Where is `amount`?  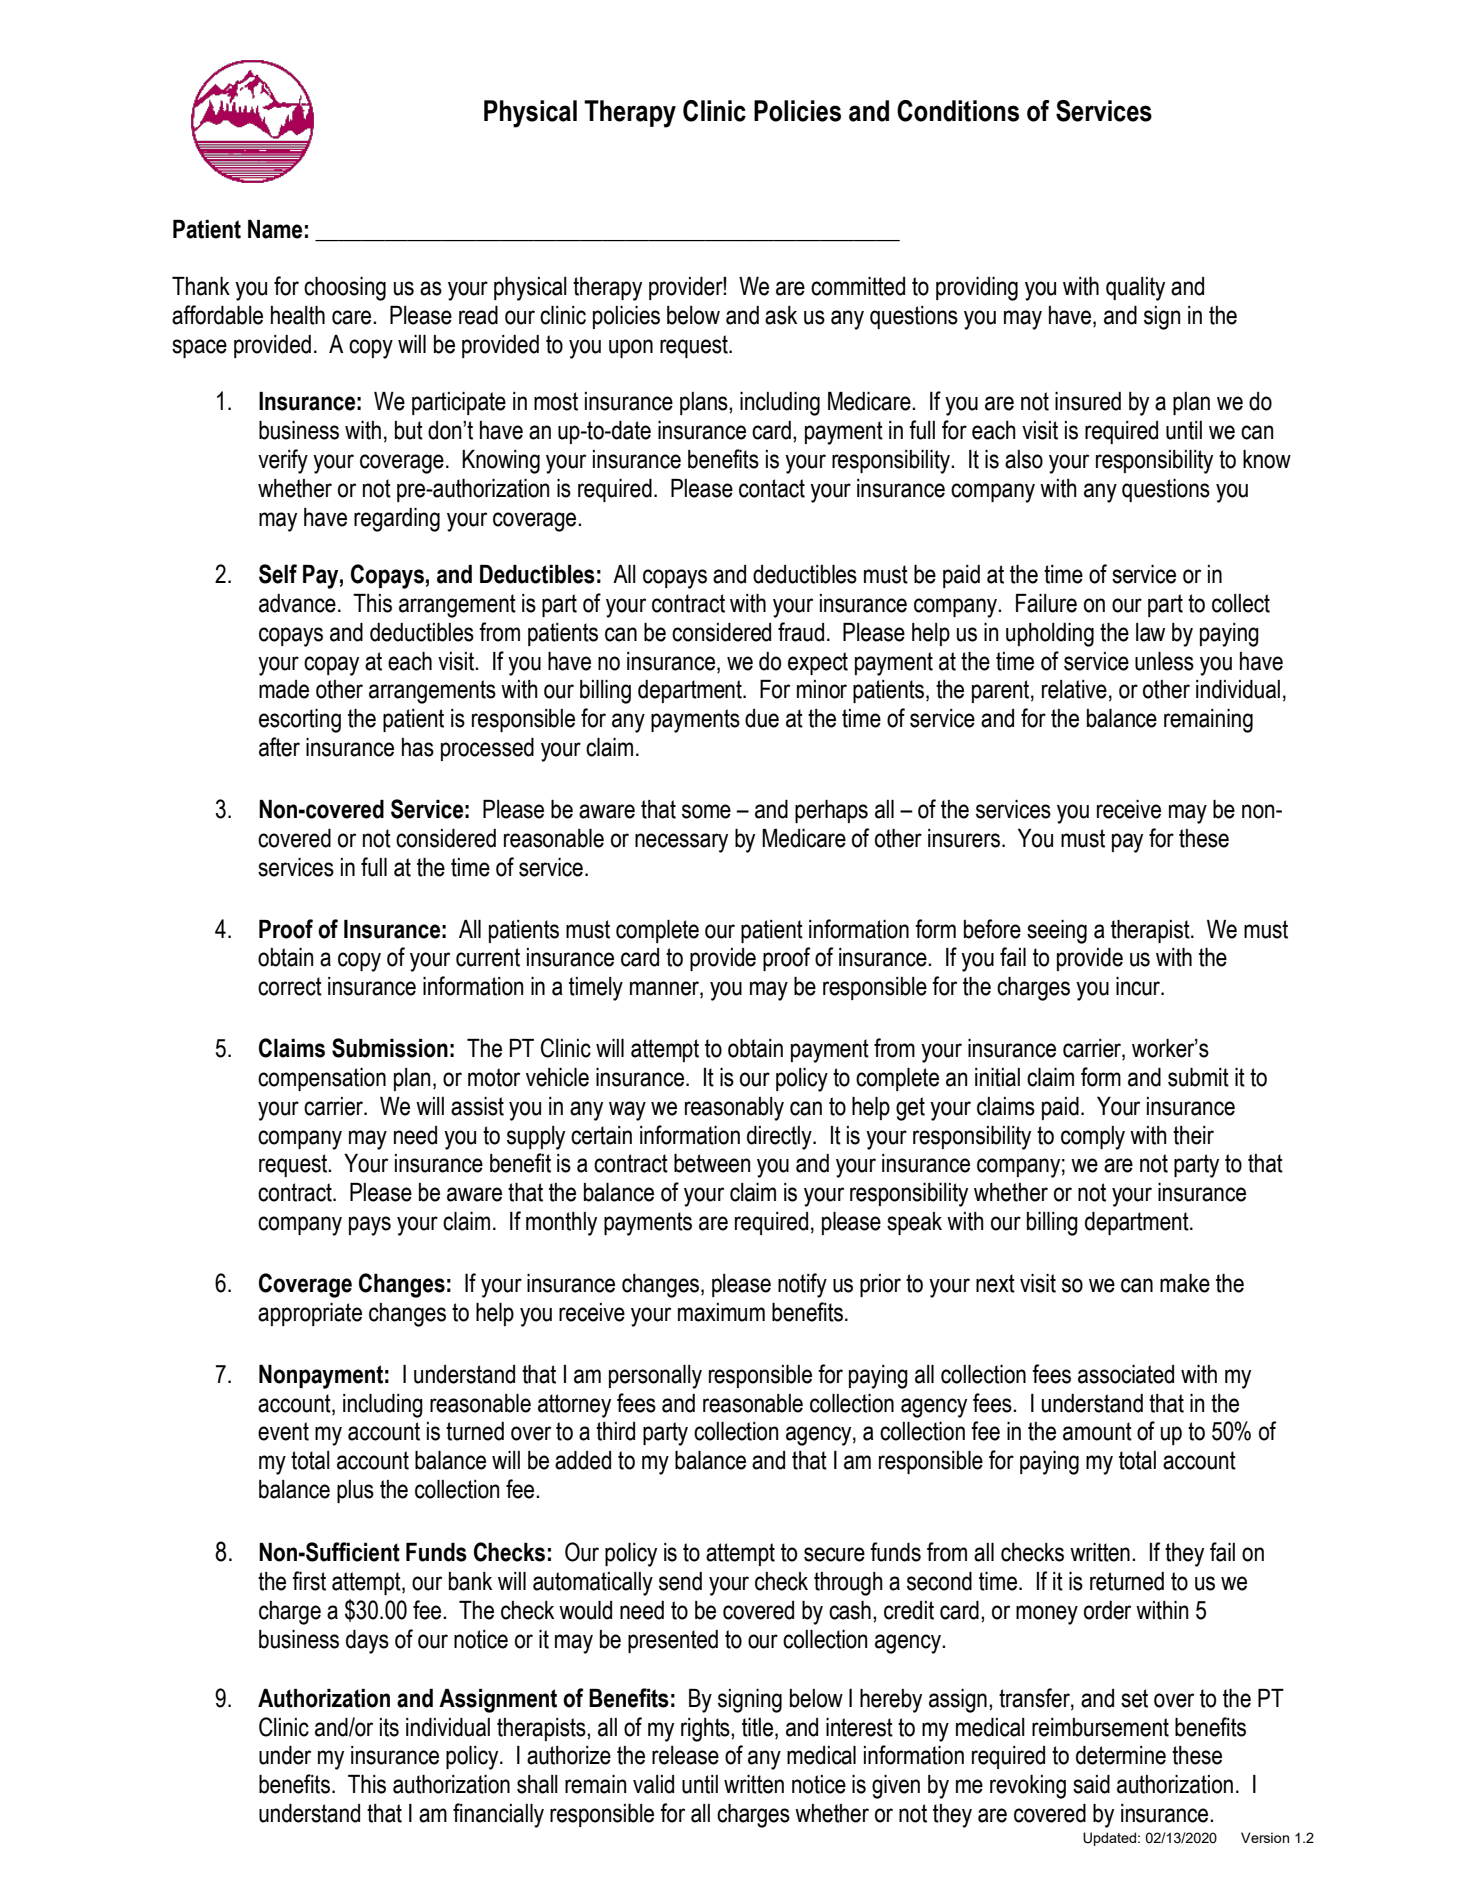
amount is located at coordinates (1097, 1431).
